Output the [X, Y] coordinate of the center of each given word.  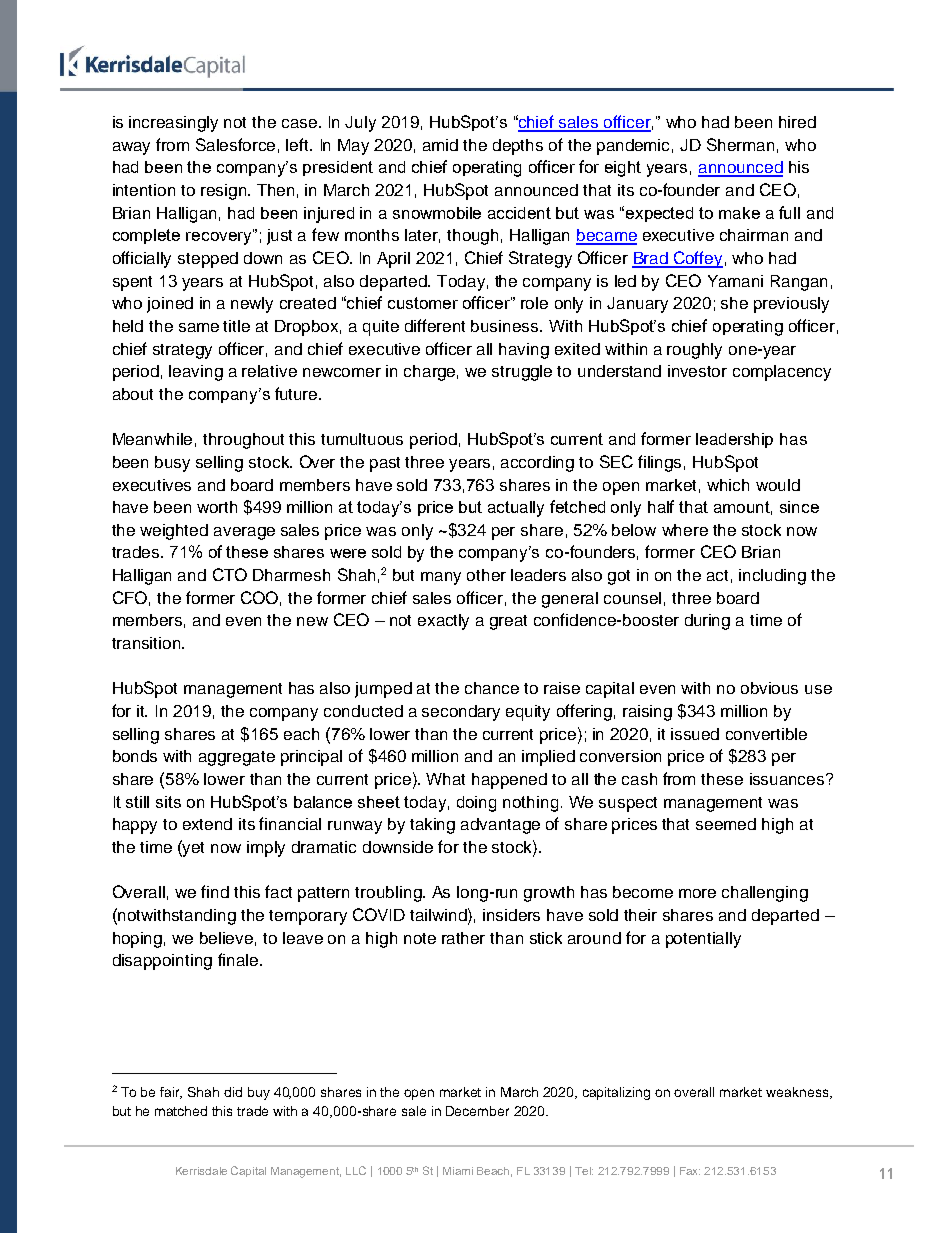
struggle [522, 373]
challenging [765, 894]
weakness [798, 1093]
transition [147, 643]
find [215, 891]
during [707, 622]
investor [697, 371]
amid [440, 145]
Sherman [740, 144]
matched [181, 1111]
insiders [511, 915]
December [477, 1111]
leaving [196, 373]
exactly [443, 622]
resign [225, 192]
